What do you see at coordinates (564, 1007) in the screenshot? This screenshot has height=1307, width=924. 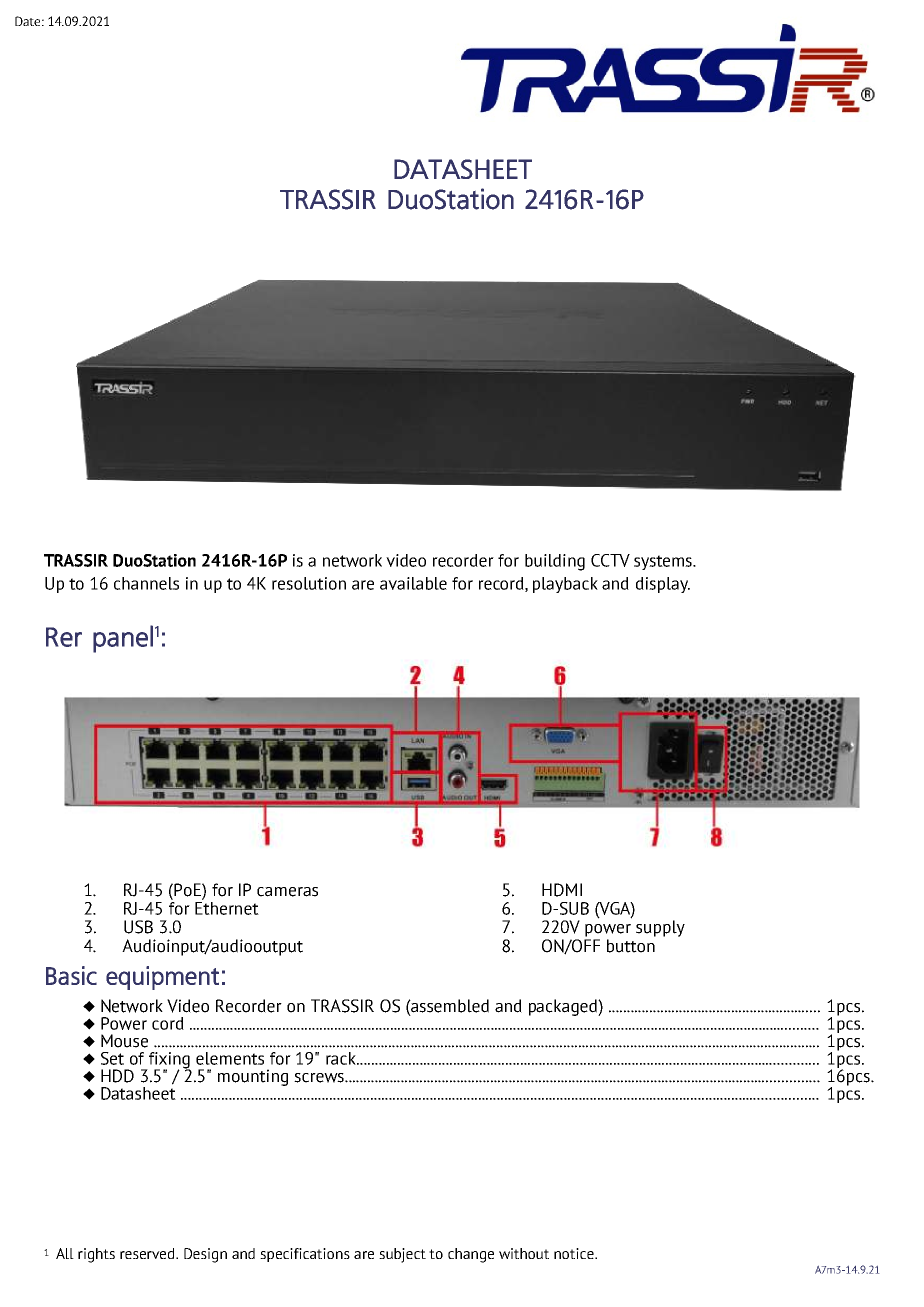 I see `packaged` at bounding box center [564, 1007].
